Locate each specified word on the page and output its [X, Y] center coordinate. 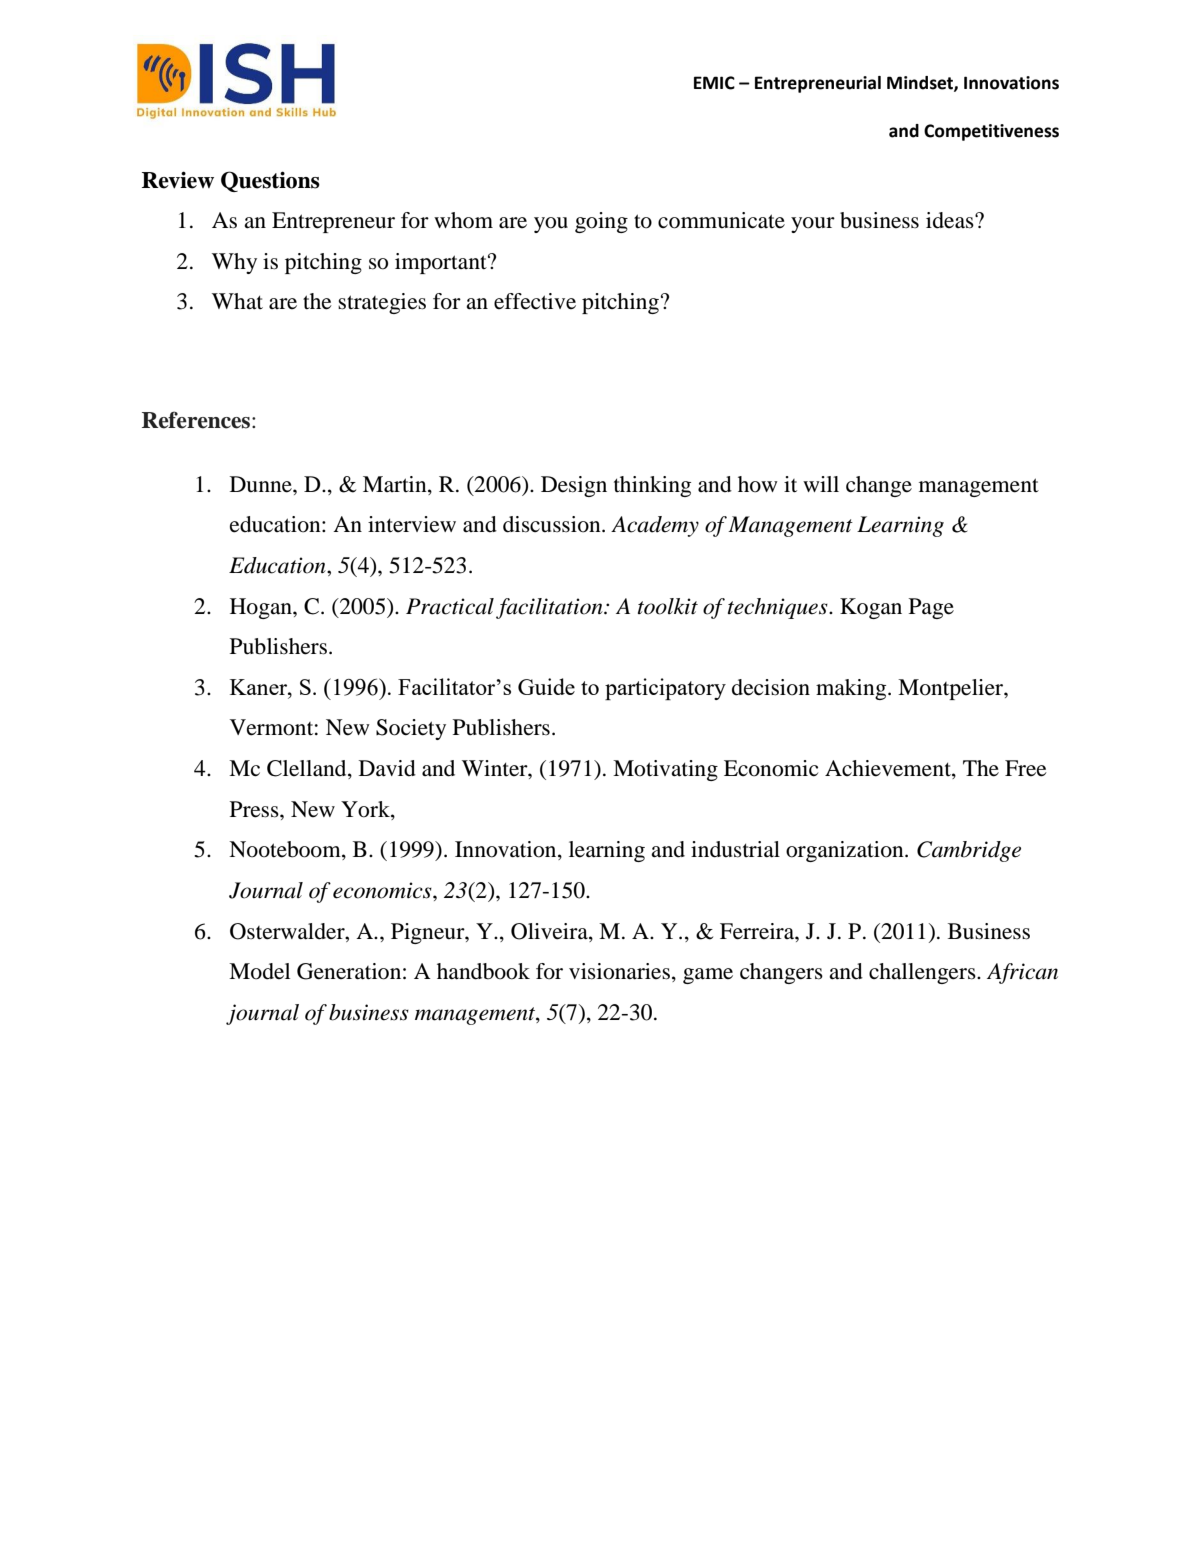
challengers [923, 973]
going [601, 222]
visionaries [619, 971]
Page [931, 608]
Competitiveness [991, 132]
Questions [270, 181]
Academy [655, 526]
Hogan [262, 608]
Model [259, 971]
